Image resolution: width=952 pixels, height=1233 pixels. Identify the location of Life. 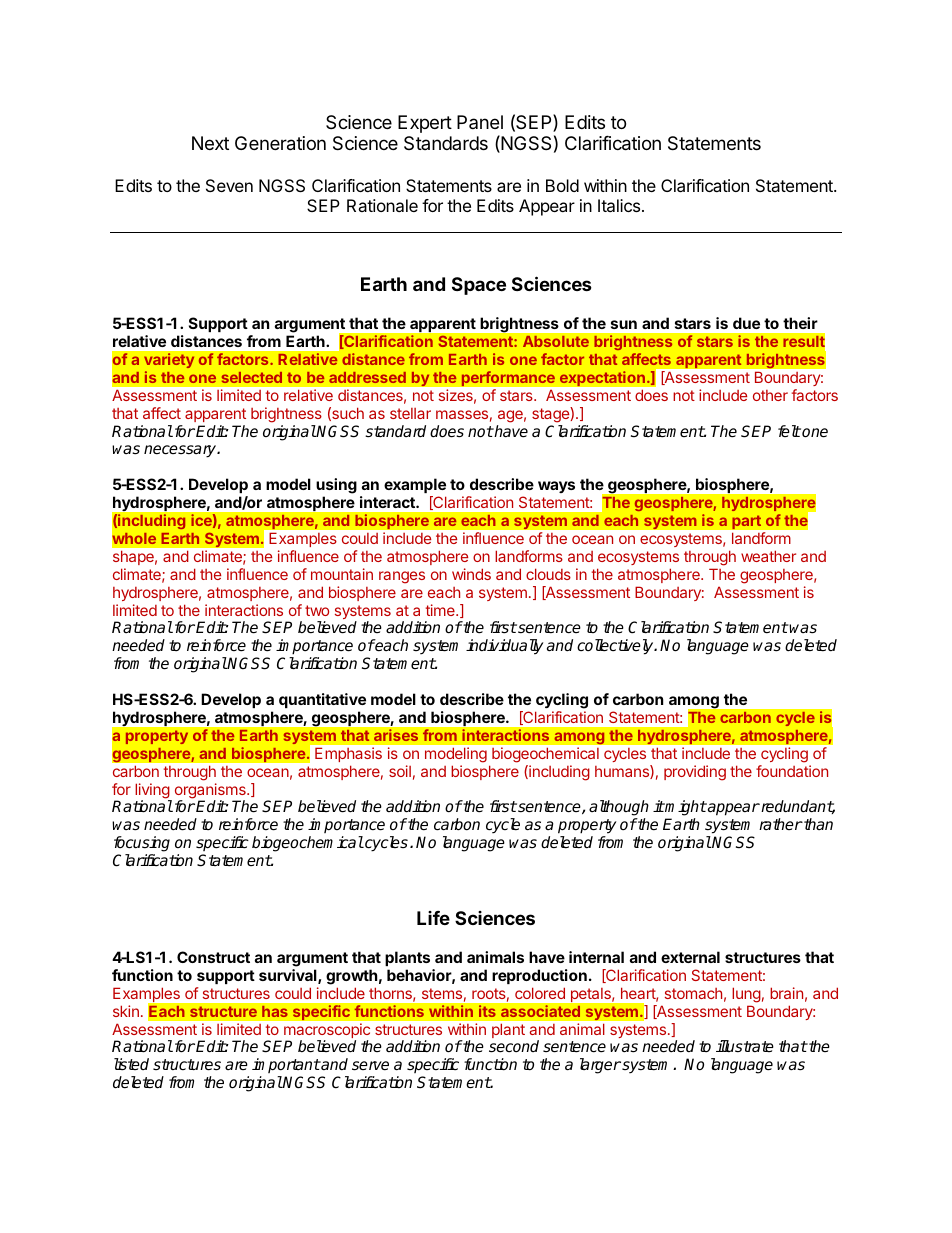
(433, 918).
